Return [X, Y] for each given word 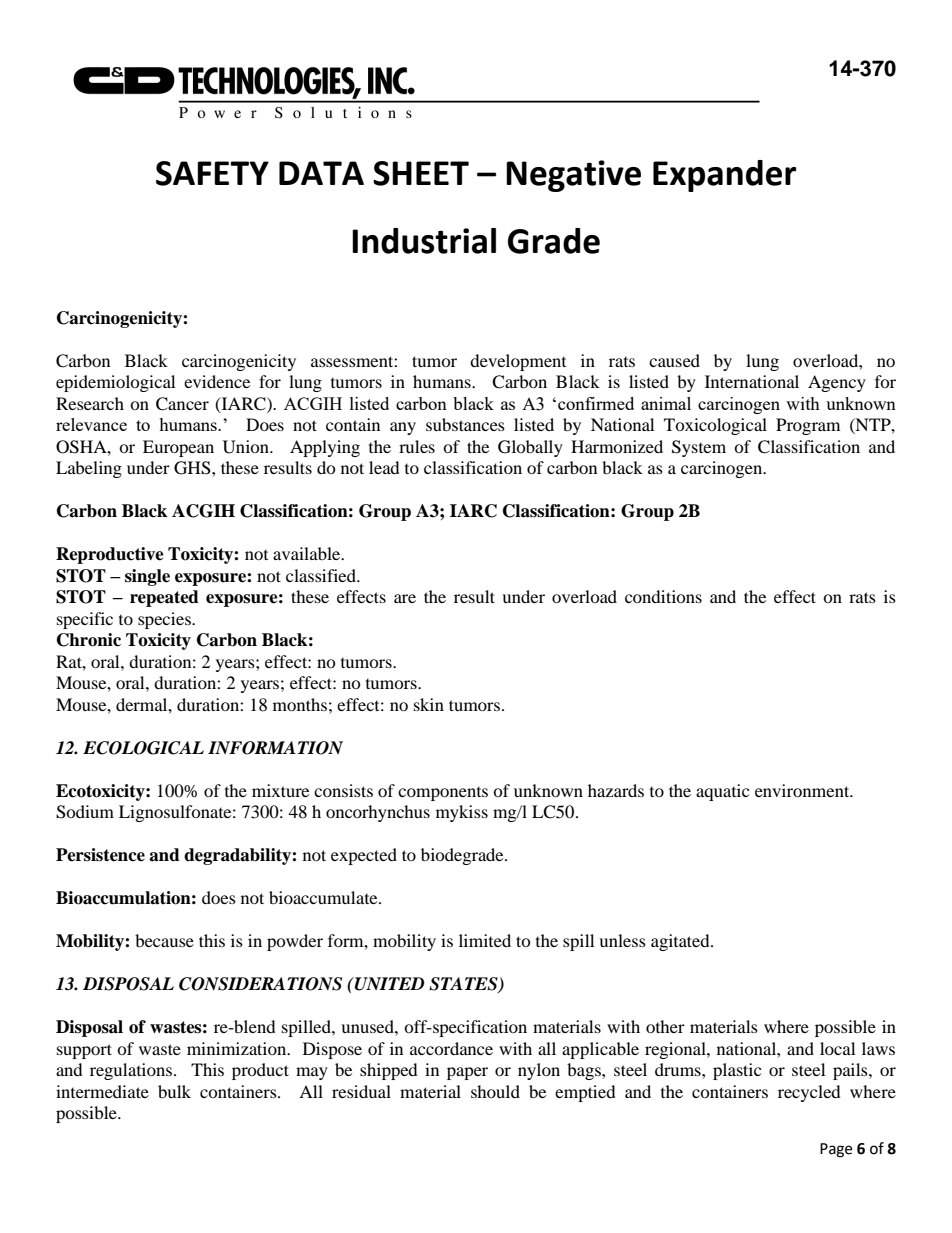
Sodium [85, 812]
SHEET [421, 173]
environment [803, 790]
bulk [174, 1091]
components [443, 794]
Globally [530, 448]
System [699, 448]
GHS [193, 468]
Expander [724, 176]
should [495, 1091]
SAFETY [212, 173]
